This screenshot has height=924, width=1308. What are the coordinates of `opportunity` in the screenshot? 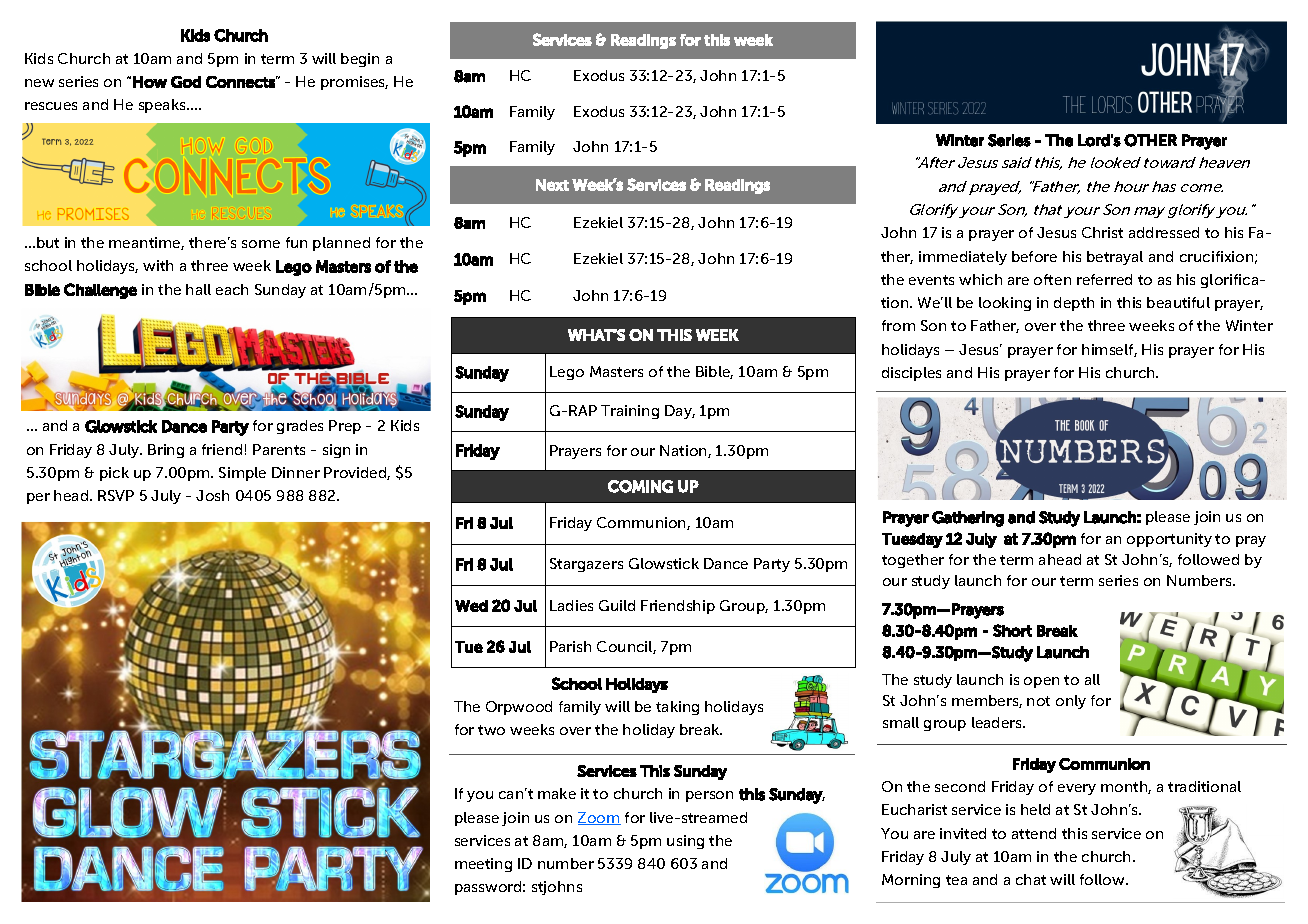 It's located at (1169, 540).
